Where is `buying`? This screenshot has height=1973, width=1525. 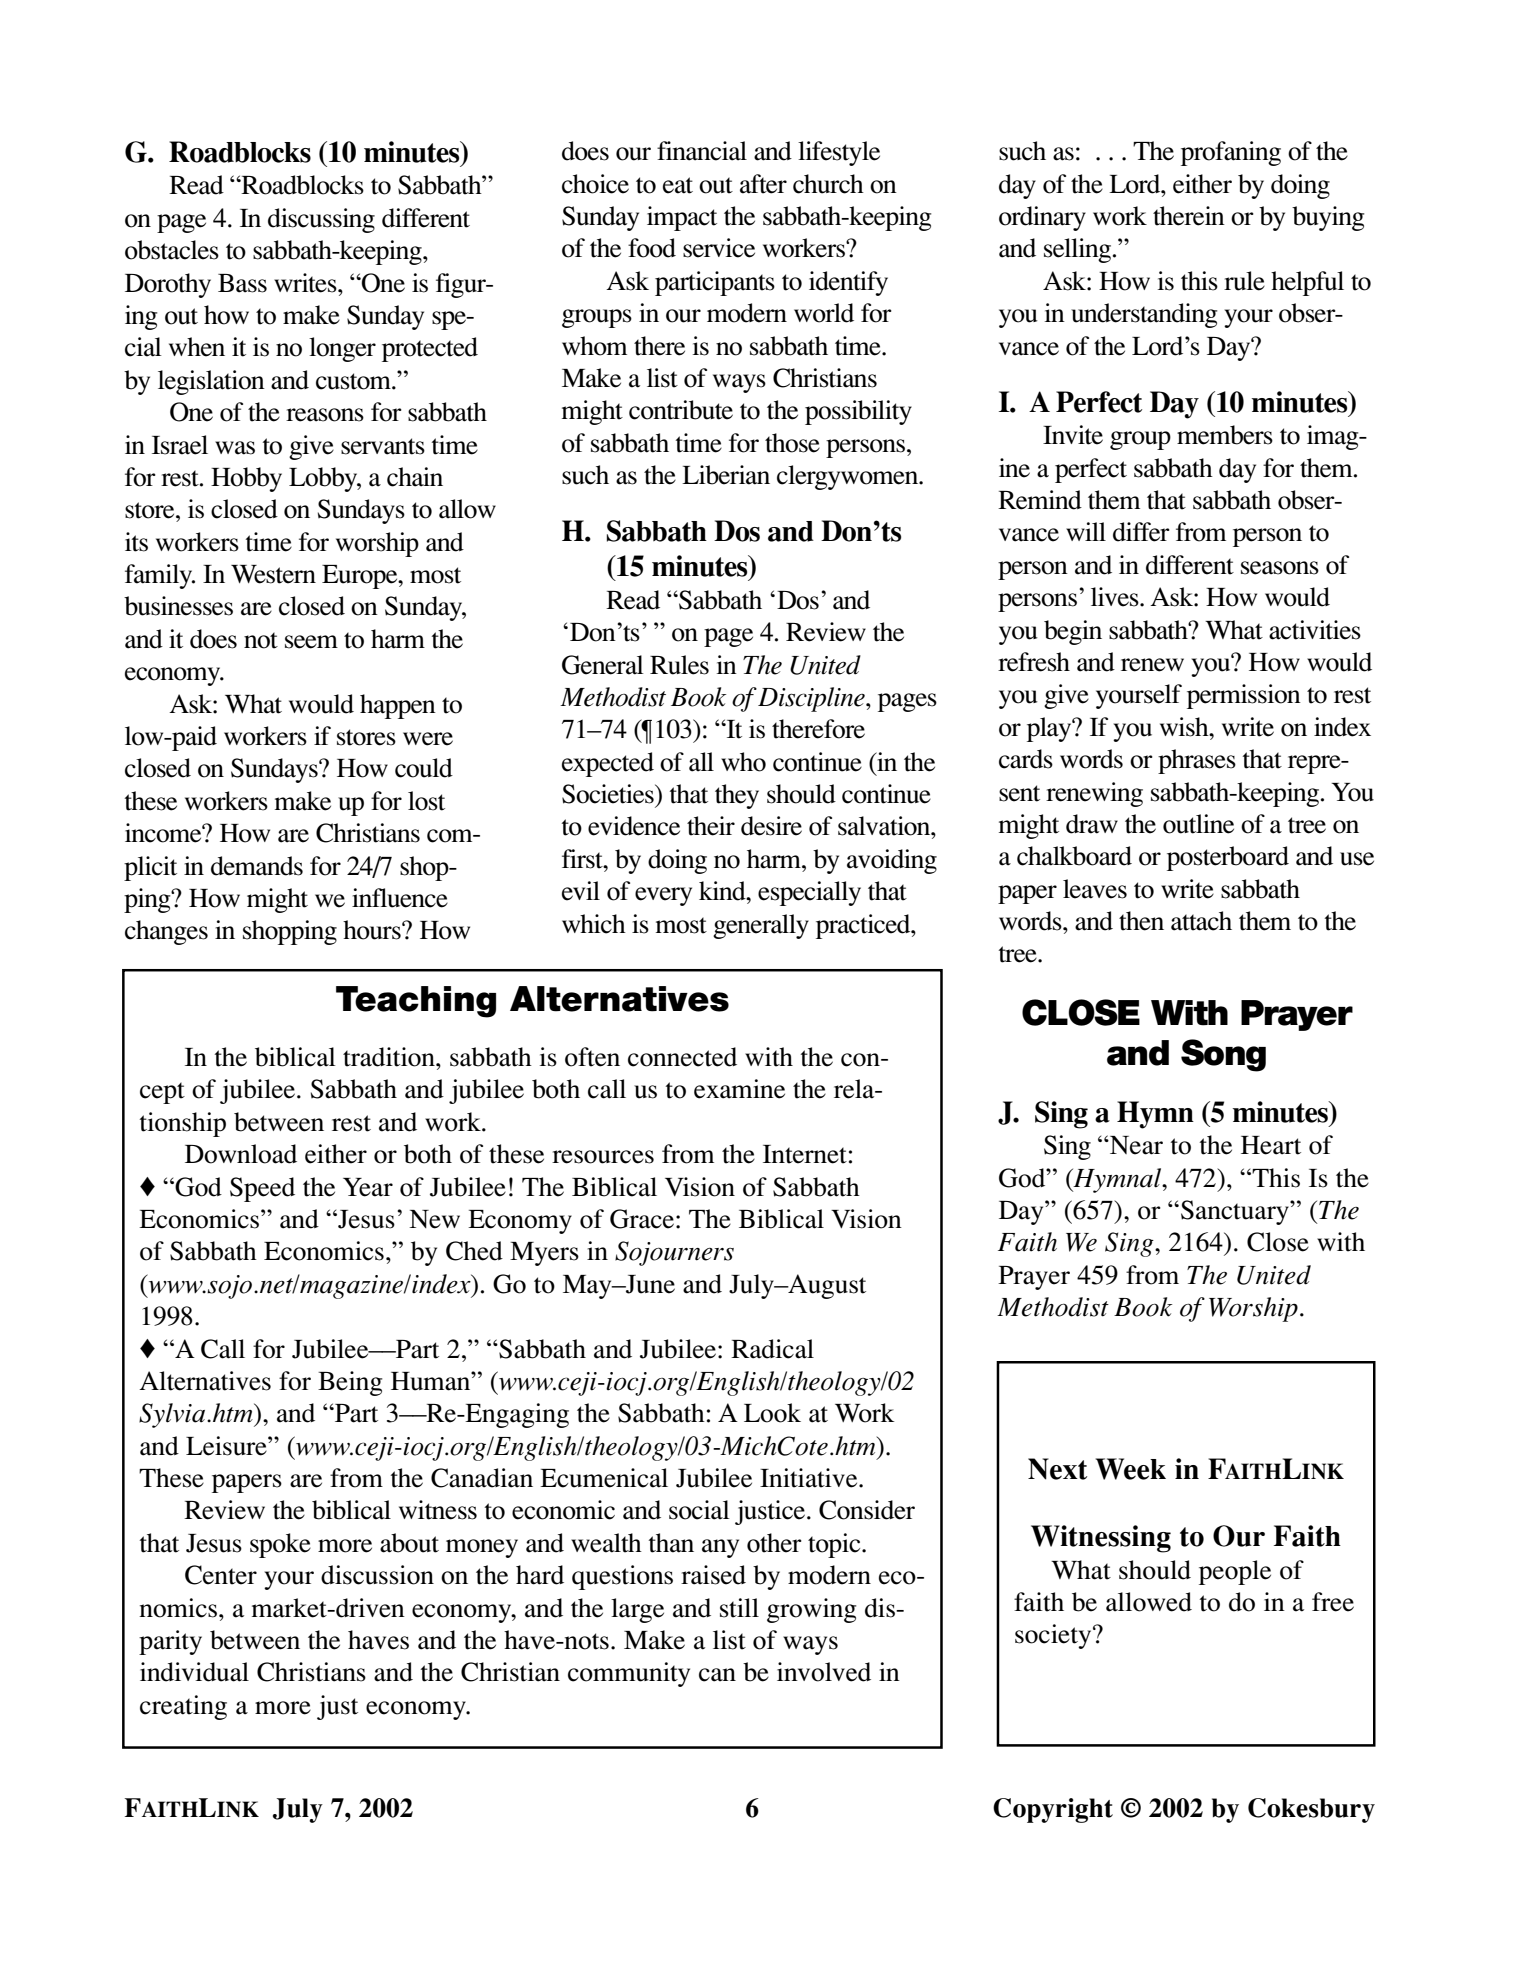 buying is located at coordinates (1328, 218).
